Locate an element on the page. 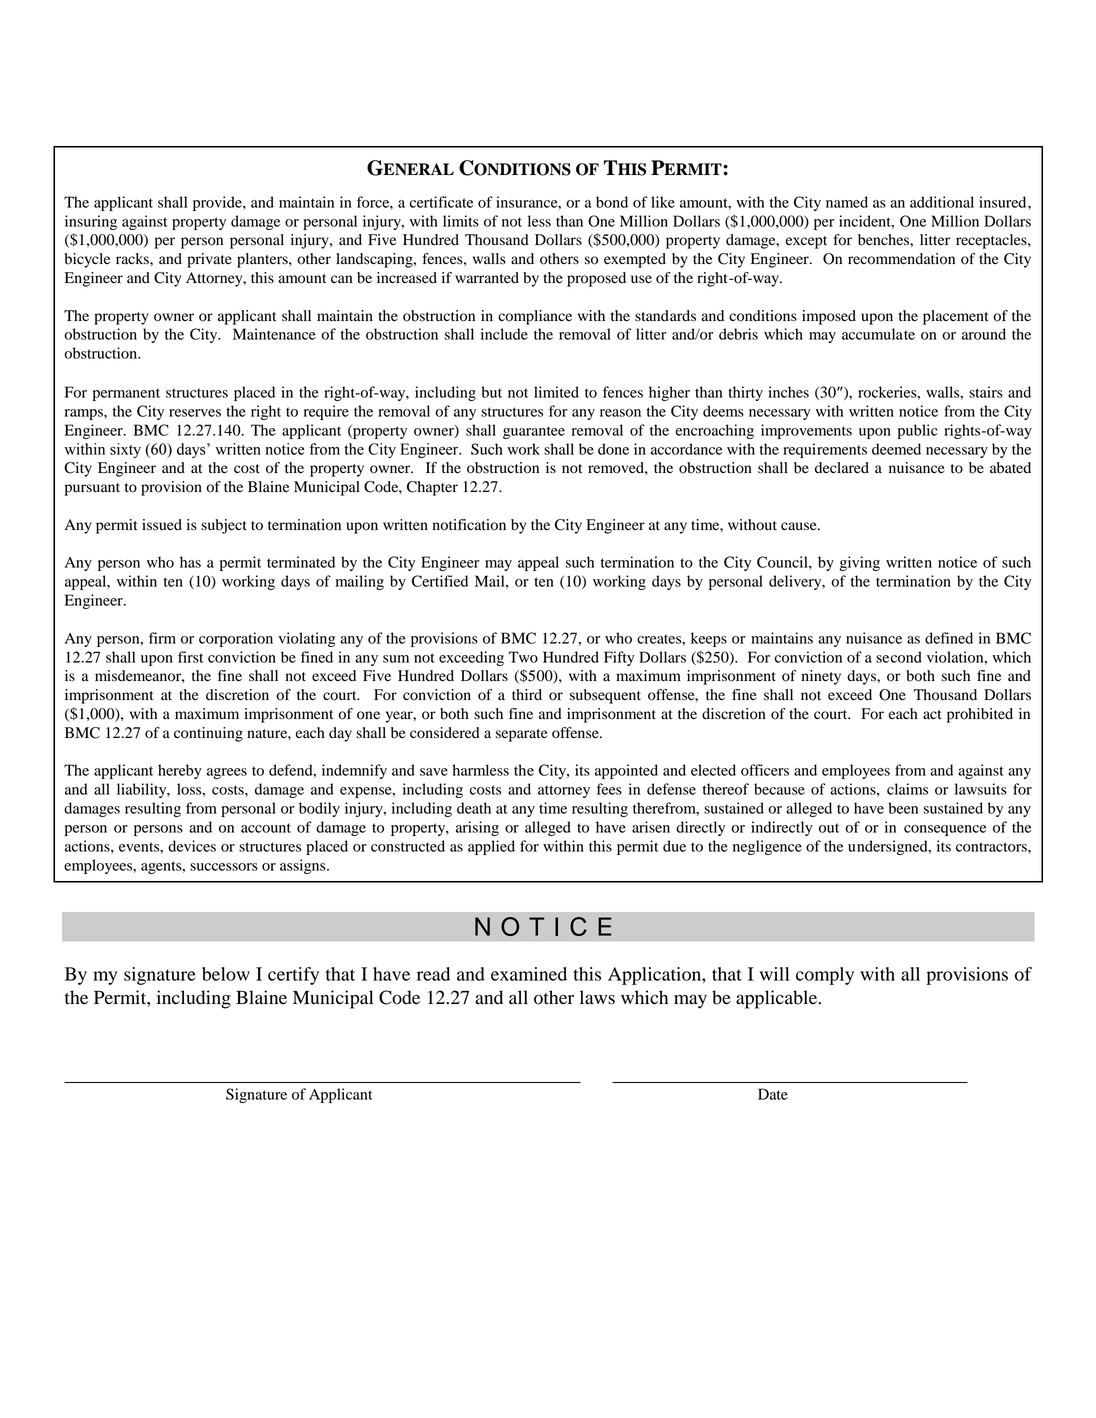 The height and width of the page is (1418, 1096). notification is located at coordinates (469, 525).
